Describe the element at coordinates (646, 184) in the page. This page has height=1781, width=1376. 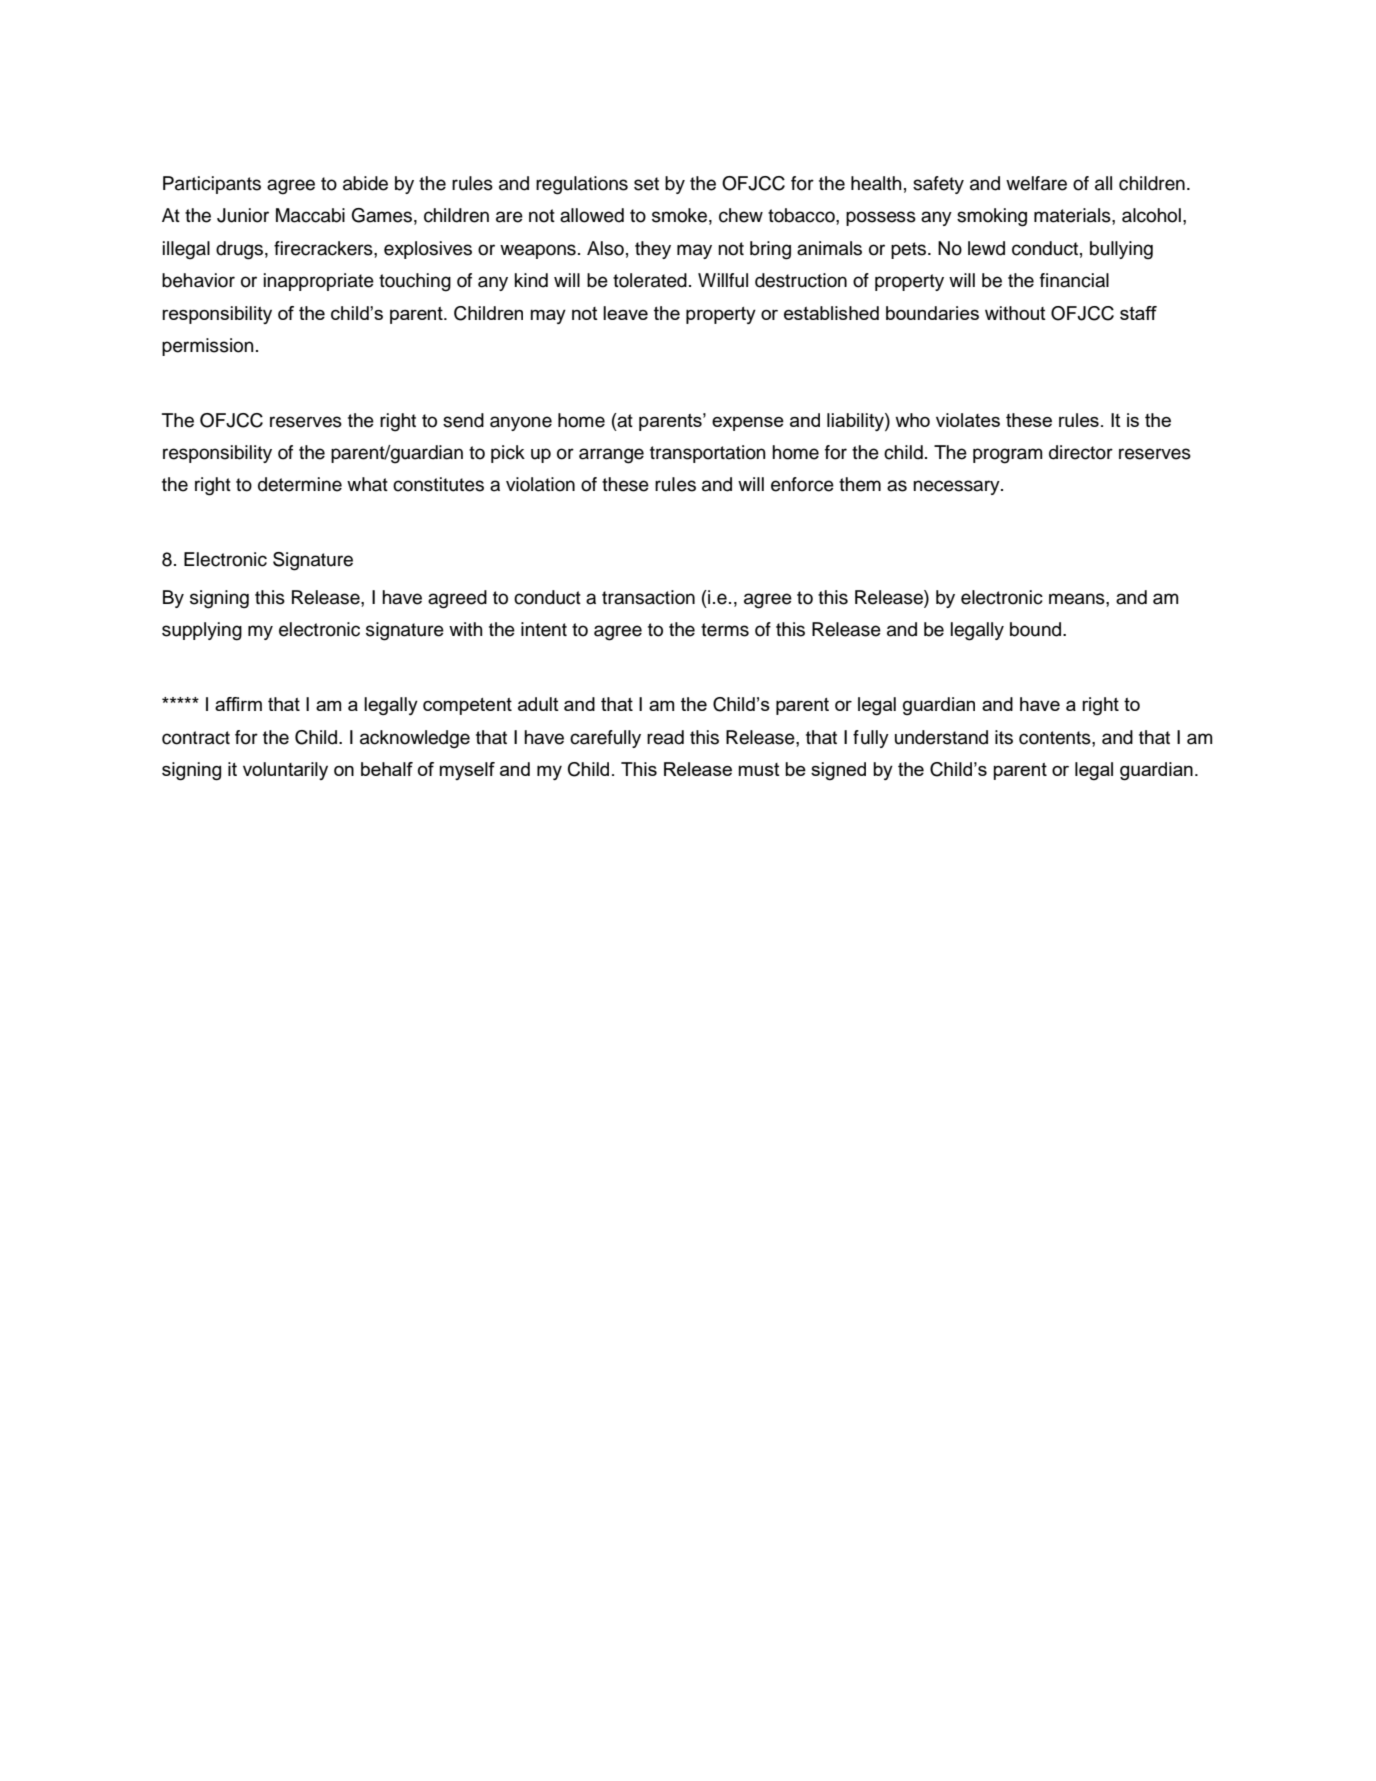
I see `set` at that location.
